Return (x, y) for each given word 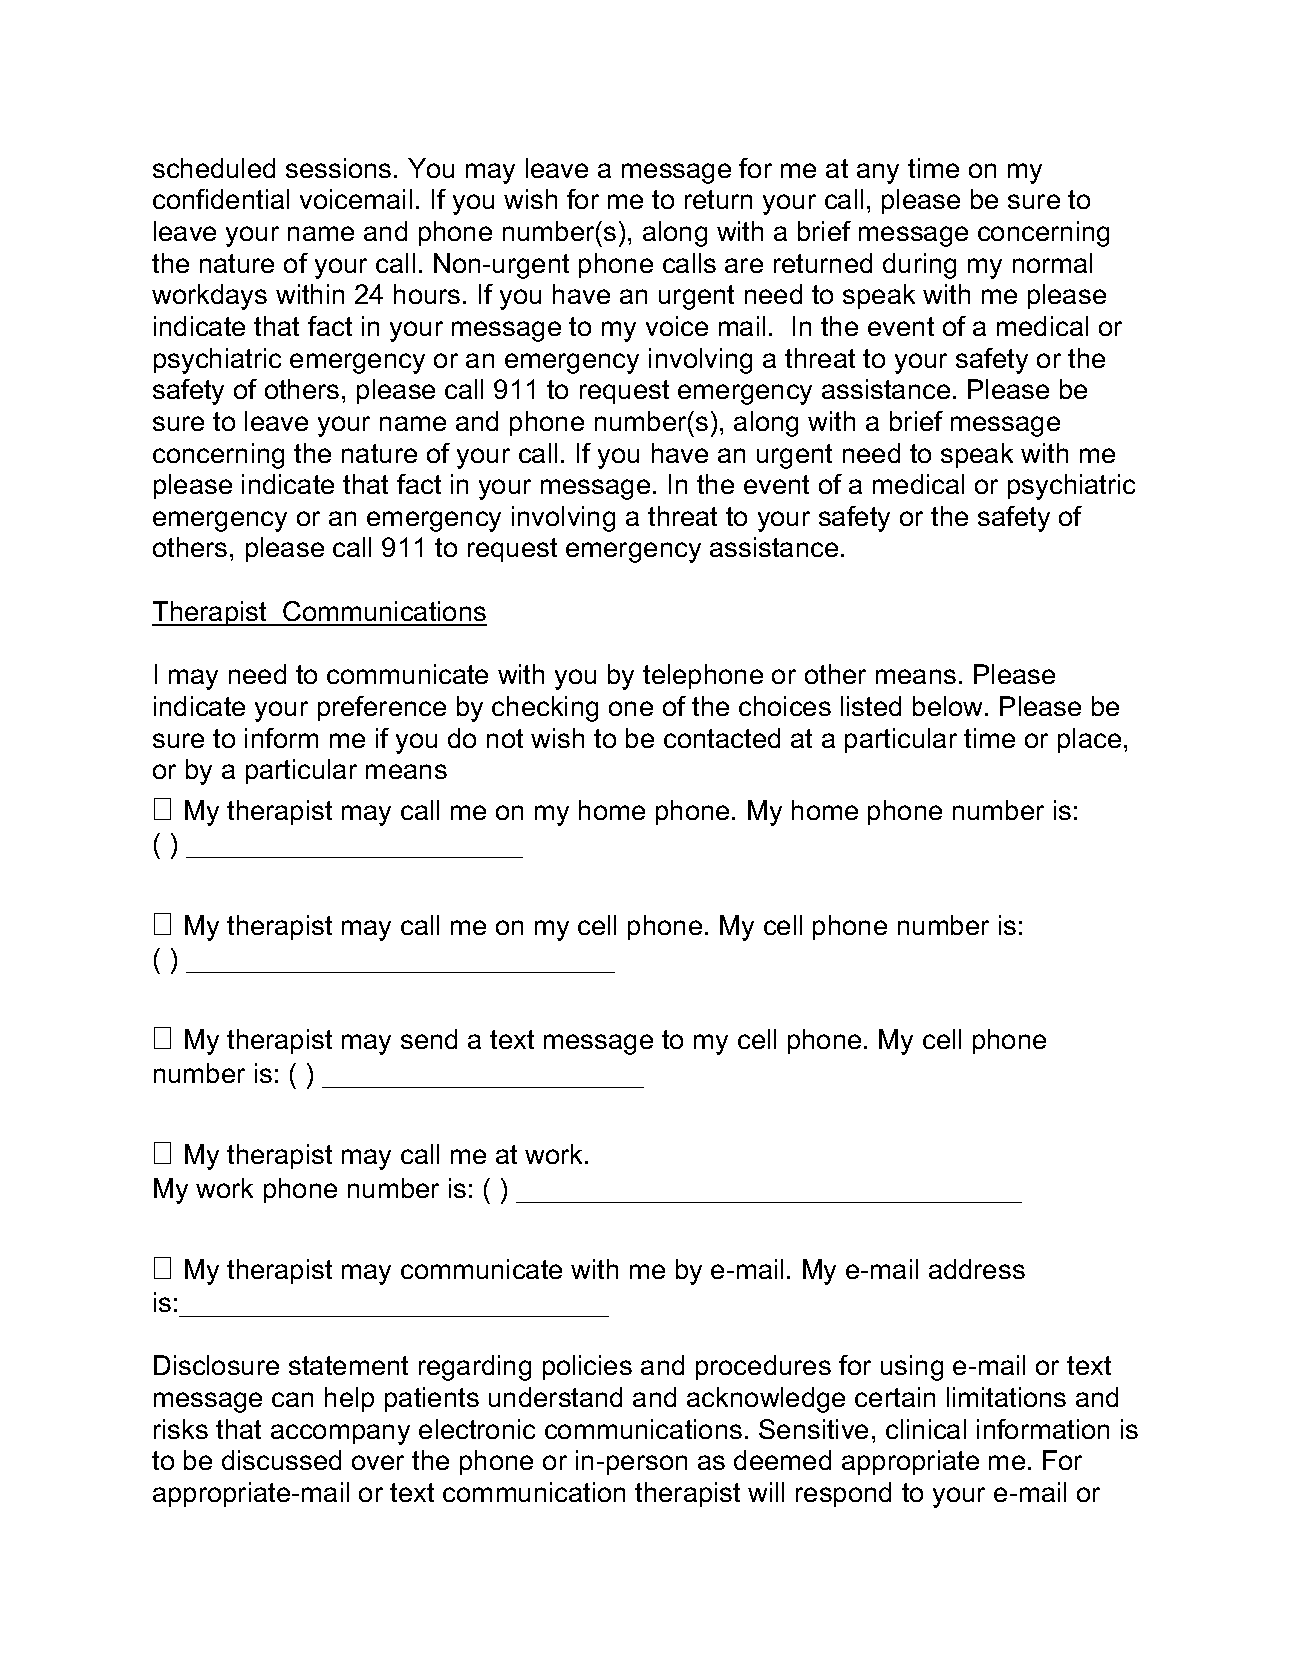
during (919, 266)
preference (382, 708)
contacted (722, 738)
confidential (221, 199)
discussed (281, 1460)
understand (555, 1397)
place (1089, 740)
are (744, 265)
